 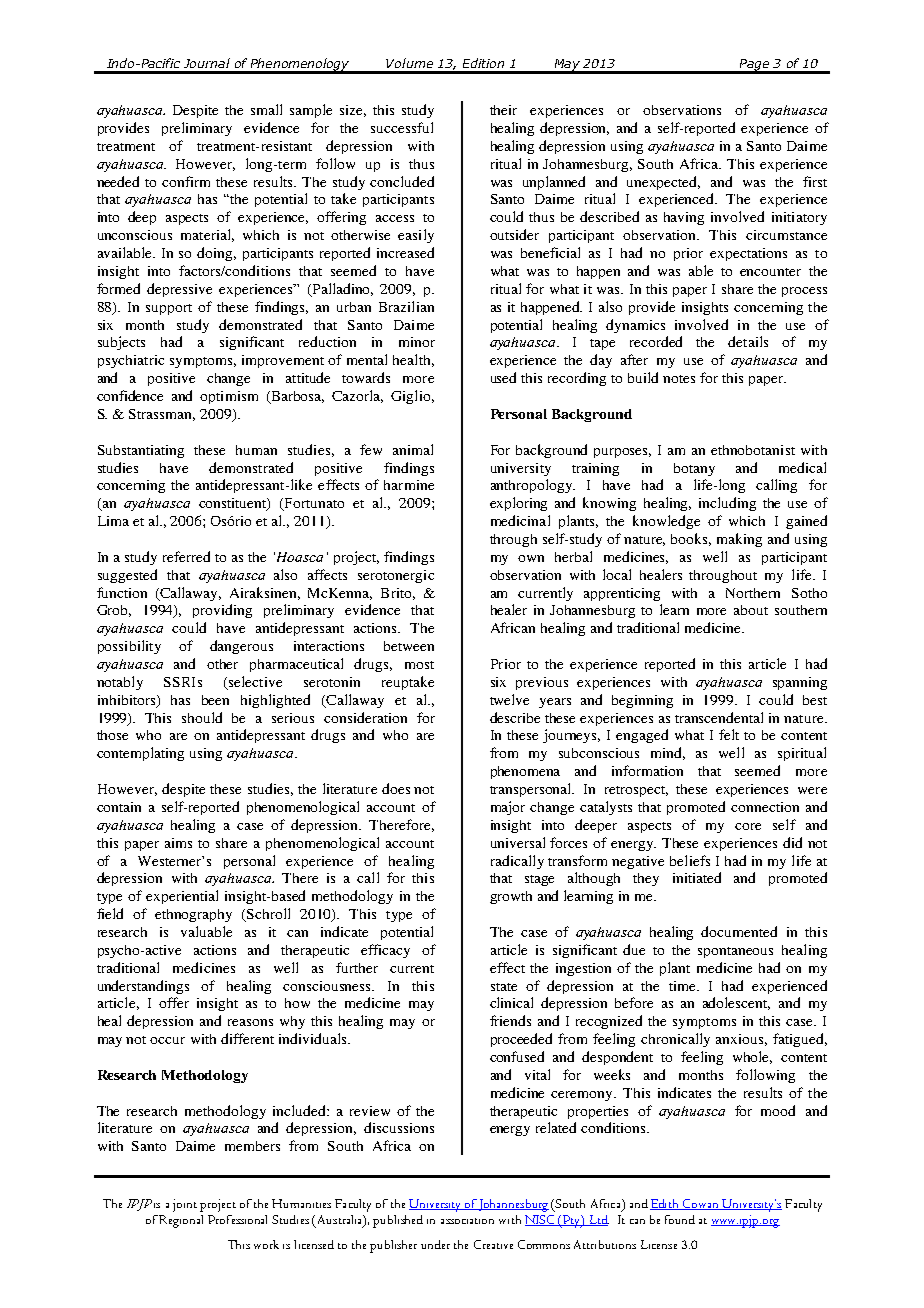 What do you see at coordinates (419, 665) in the screenshot?
I see `most` at bounding box center [419, 665].
